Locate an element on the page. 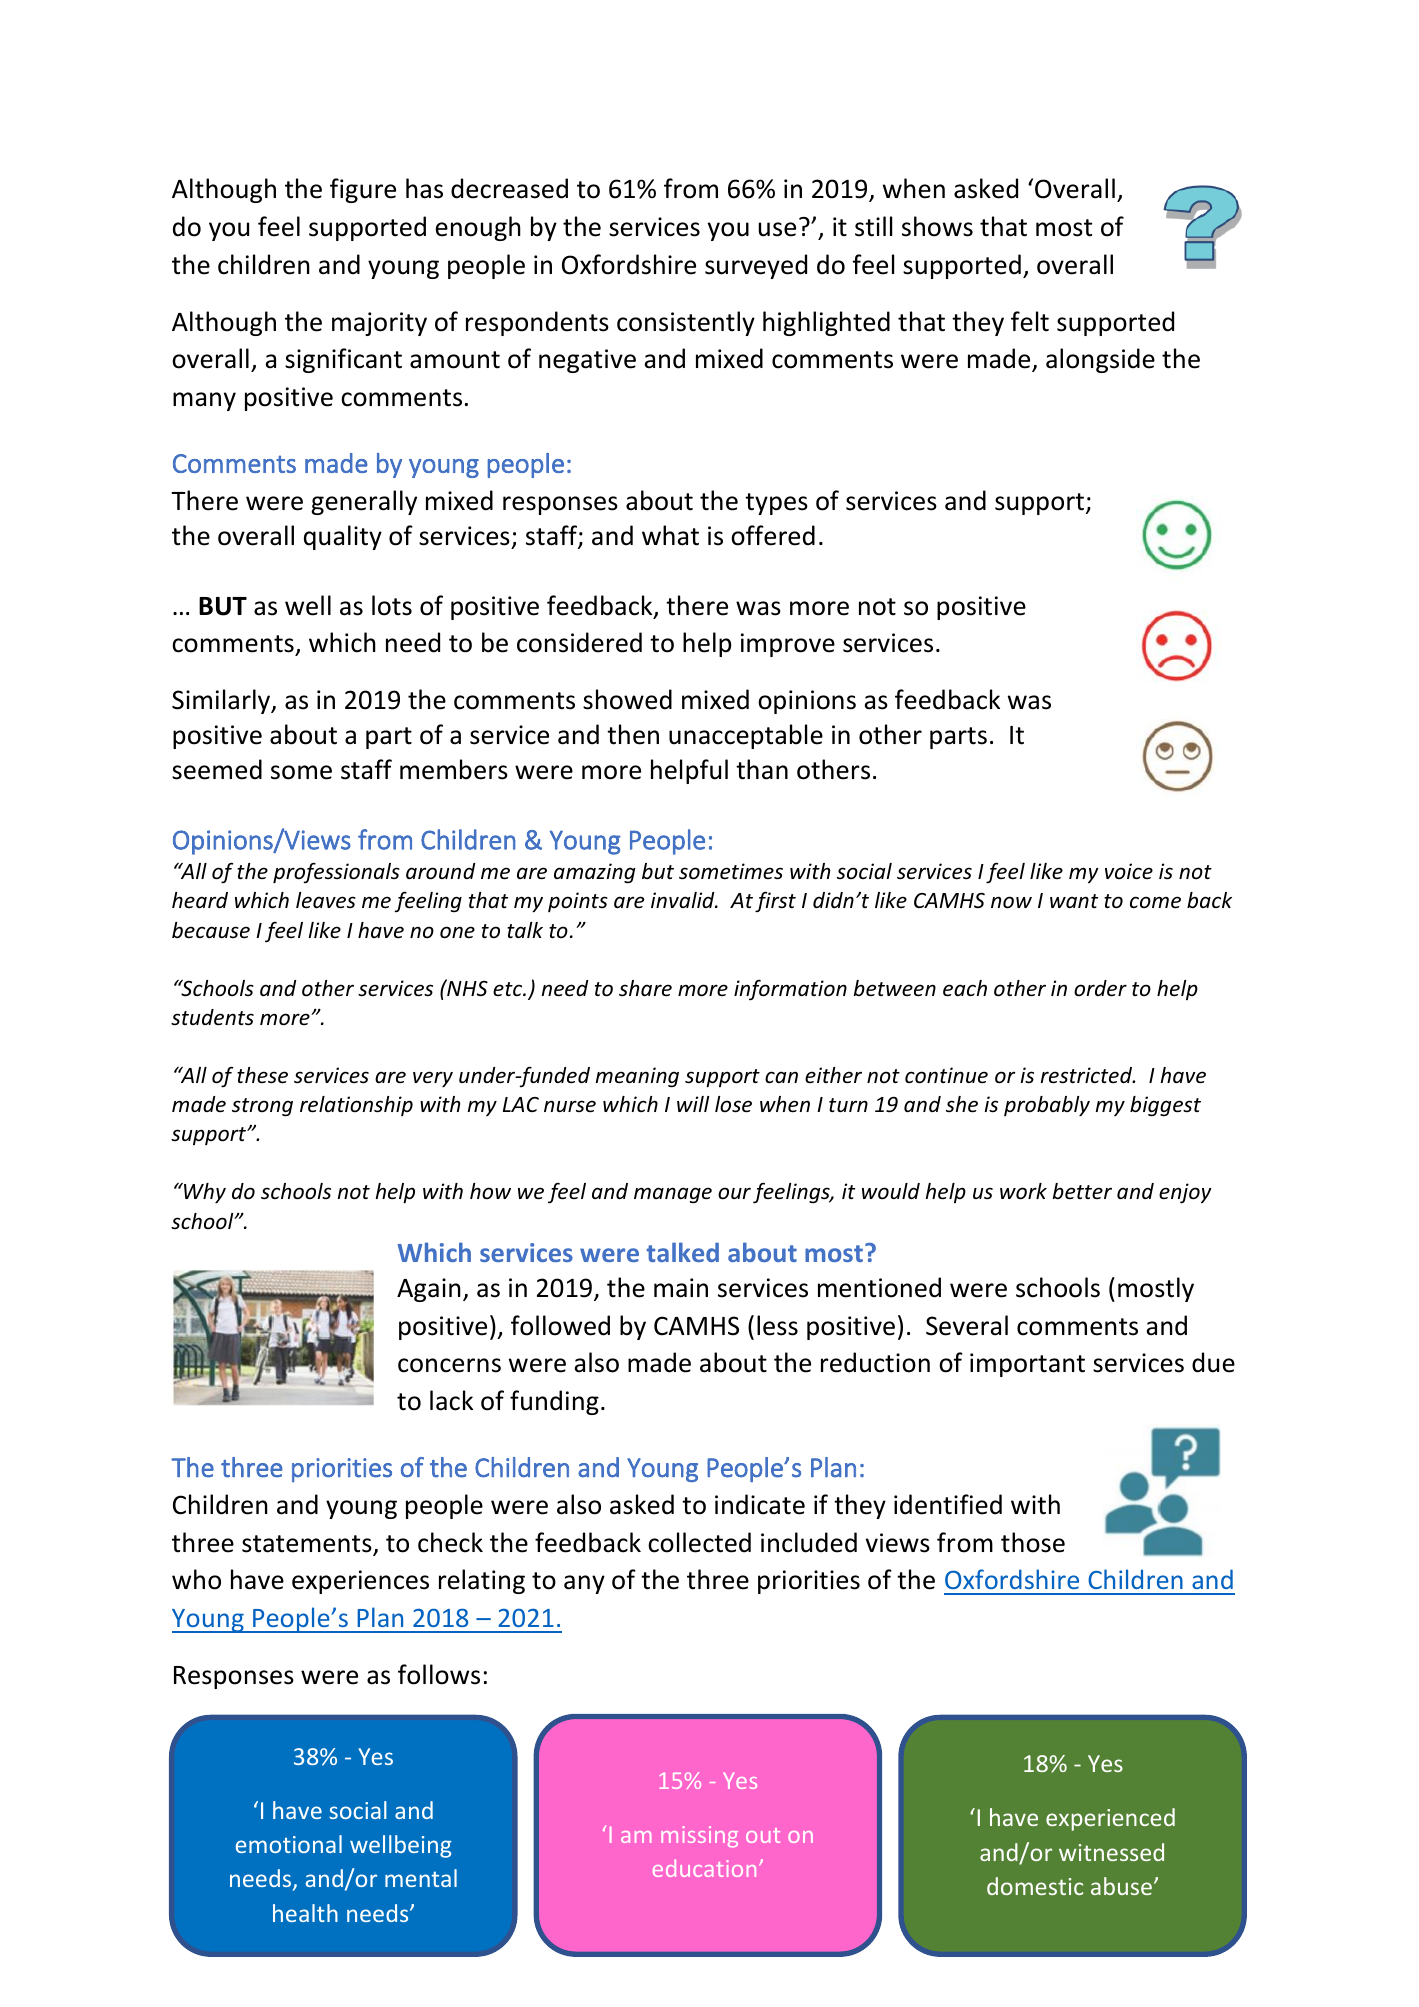 The height and width of the document is (2007, 1419). surveyed is located at coordinates (756, 266).
